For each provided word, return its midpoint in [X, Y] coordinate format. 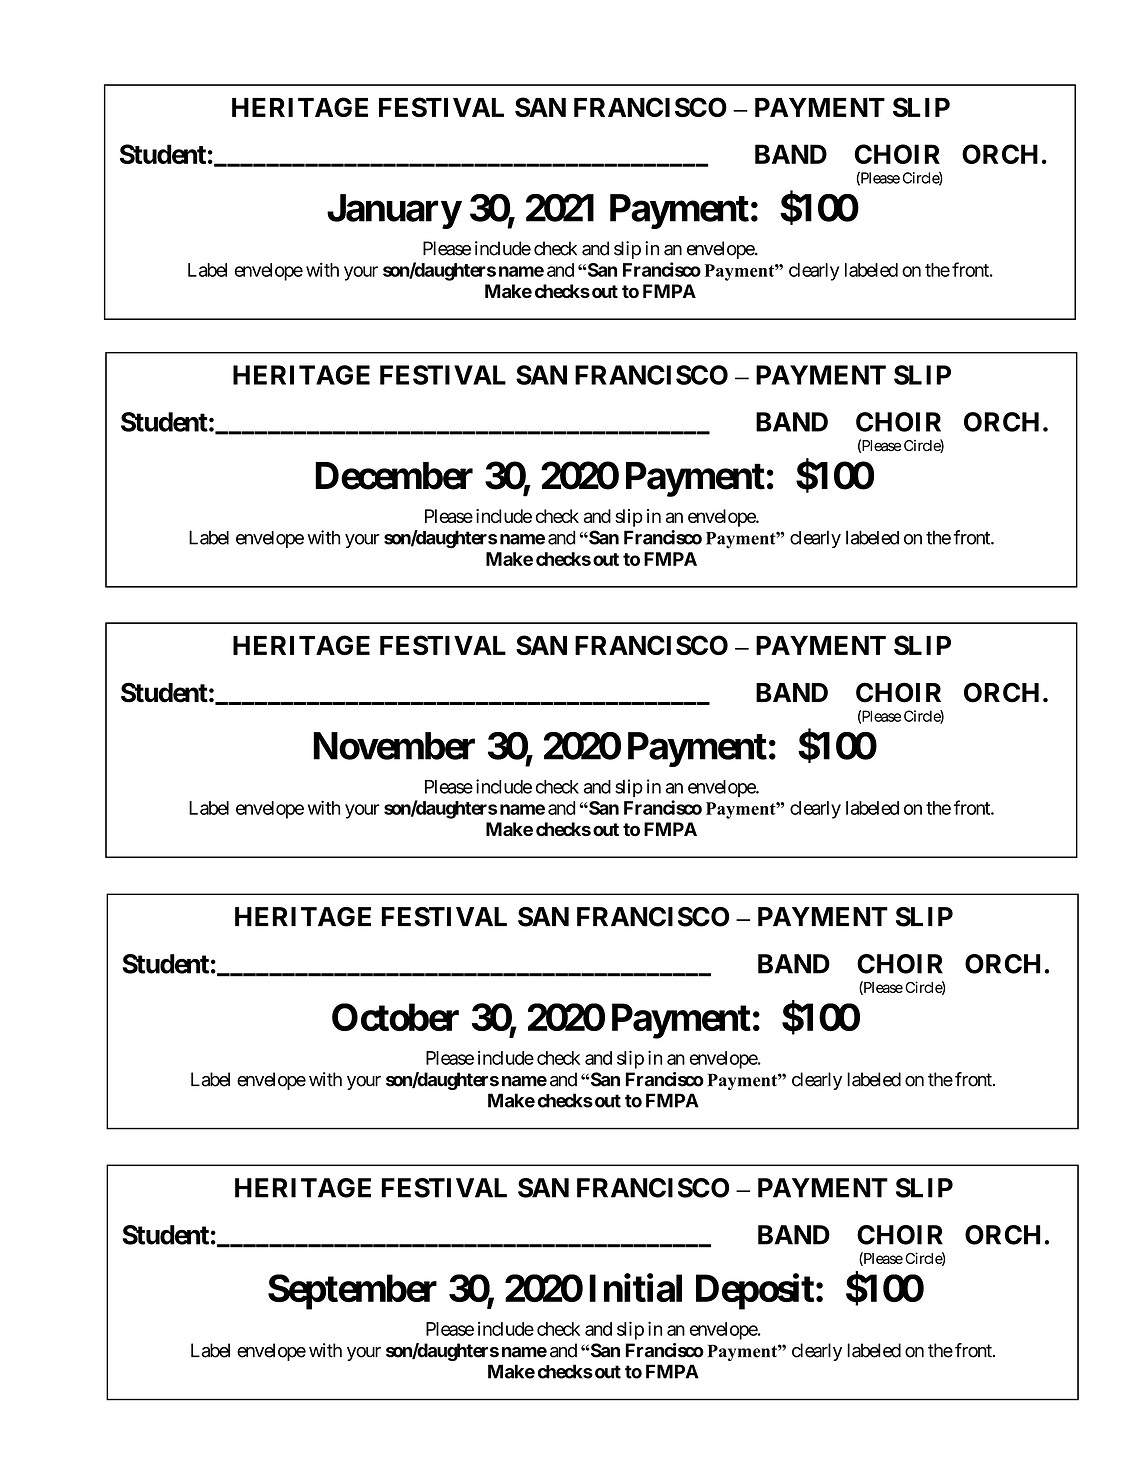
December [394, 476]
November [394, 746]
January [394, 211]
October [395, 1017]
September [352, 1292]
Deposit [755, 1292]
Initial [635, 1288]
